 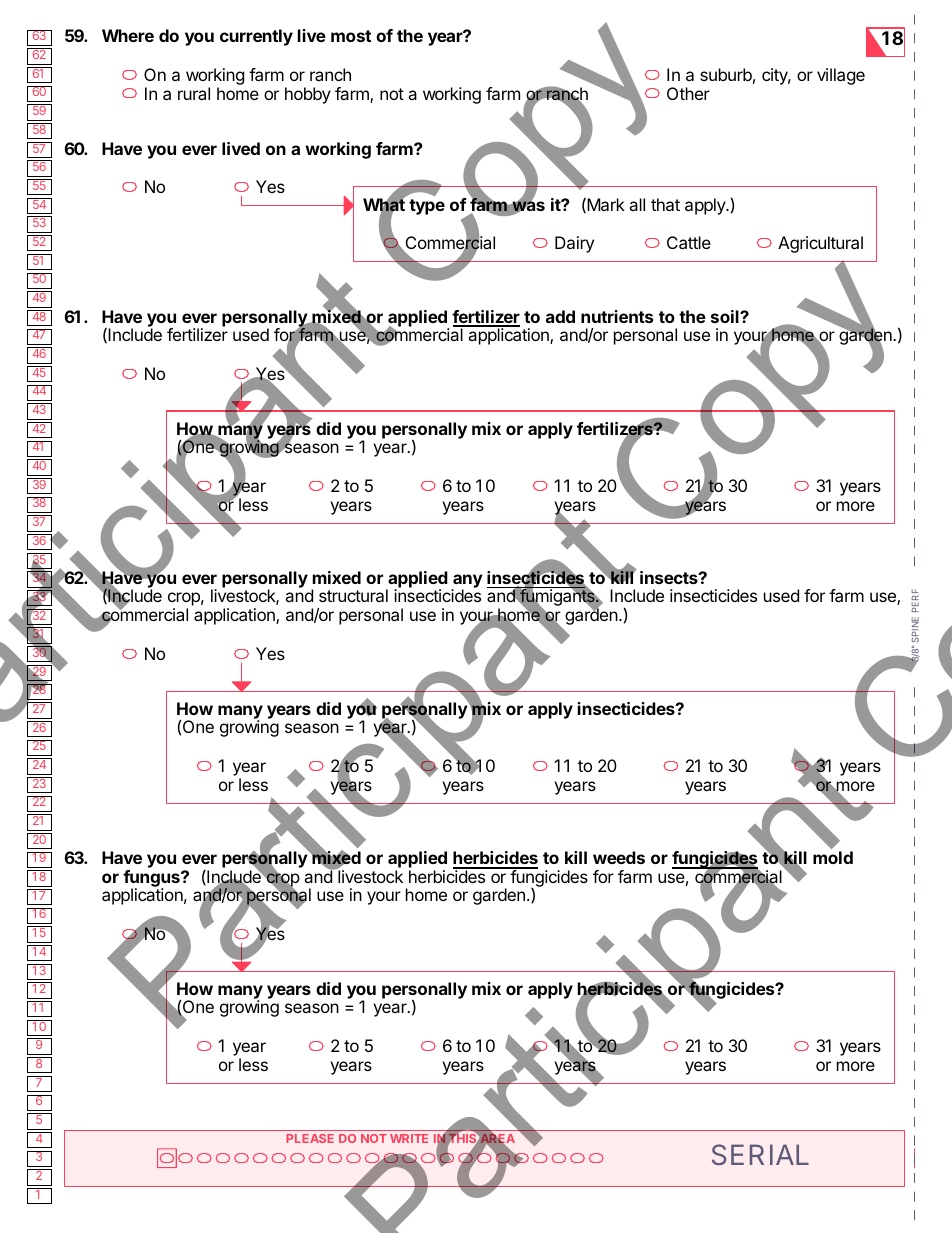 What do you see at coordinates (619, 857) in the screenshot?
I see `weeds` at bounding box center [619, 857].
